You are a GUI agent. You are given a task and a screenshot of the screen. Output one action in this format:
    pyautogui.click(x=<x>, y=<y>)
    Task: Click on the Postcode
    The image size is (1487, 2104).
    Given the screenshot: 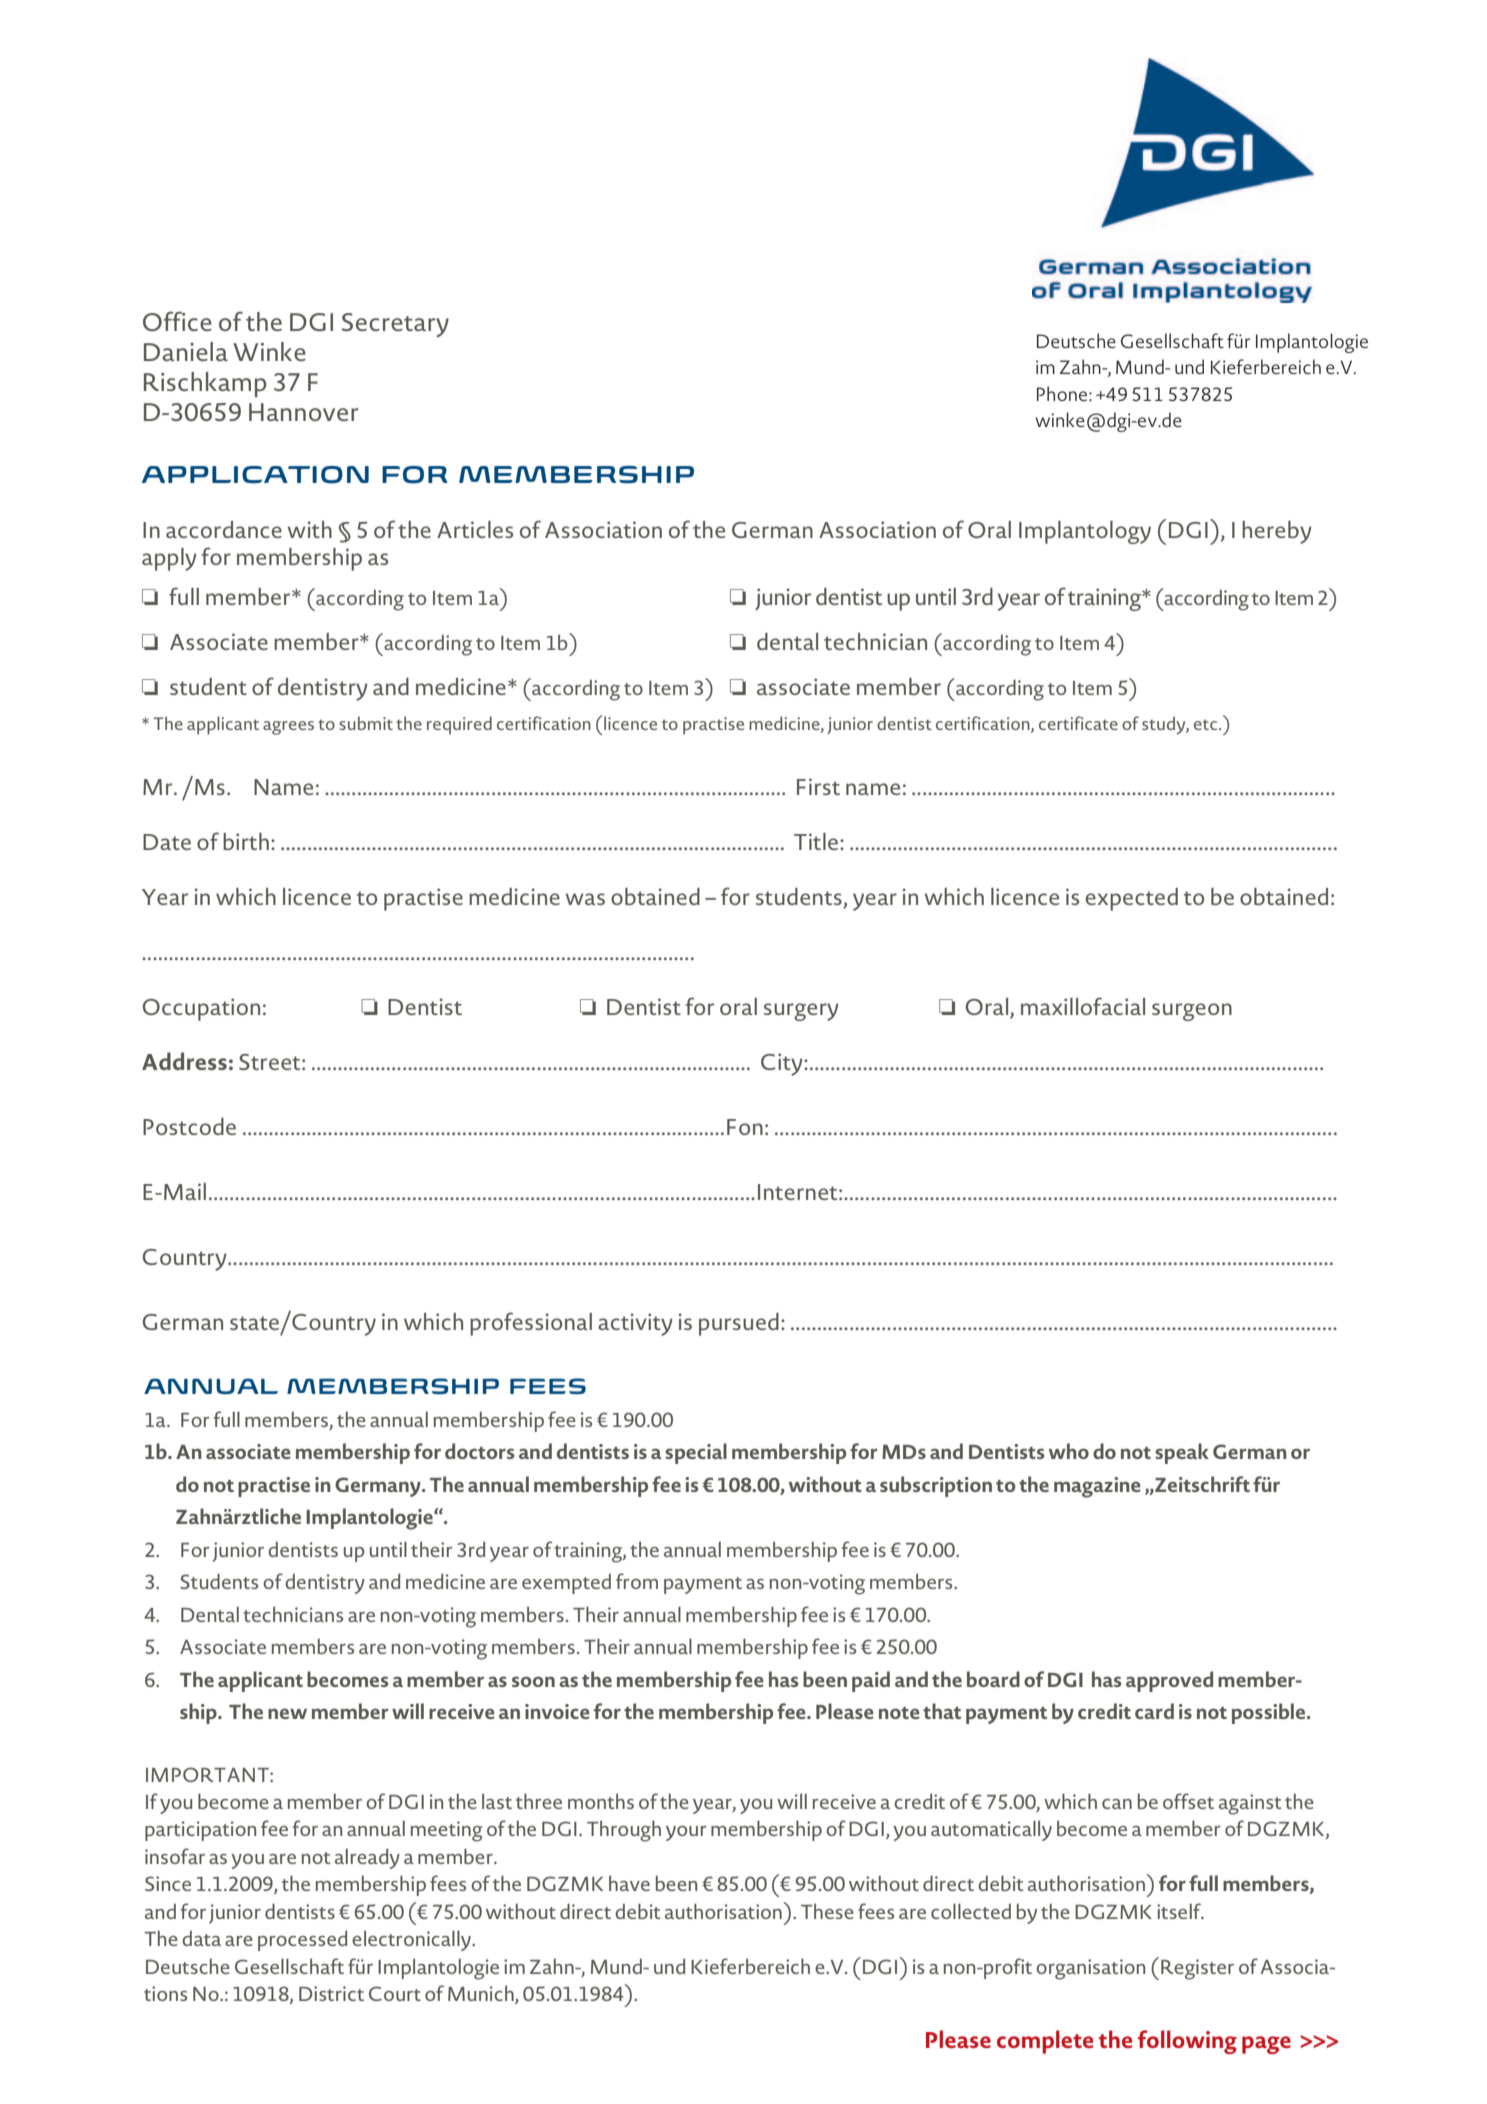 What is the action you would take?
    pyautogui.click(x=189, y=1126)
